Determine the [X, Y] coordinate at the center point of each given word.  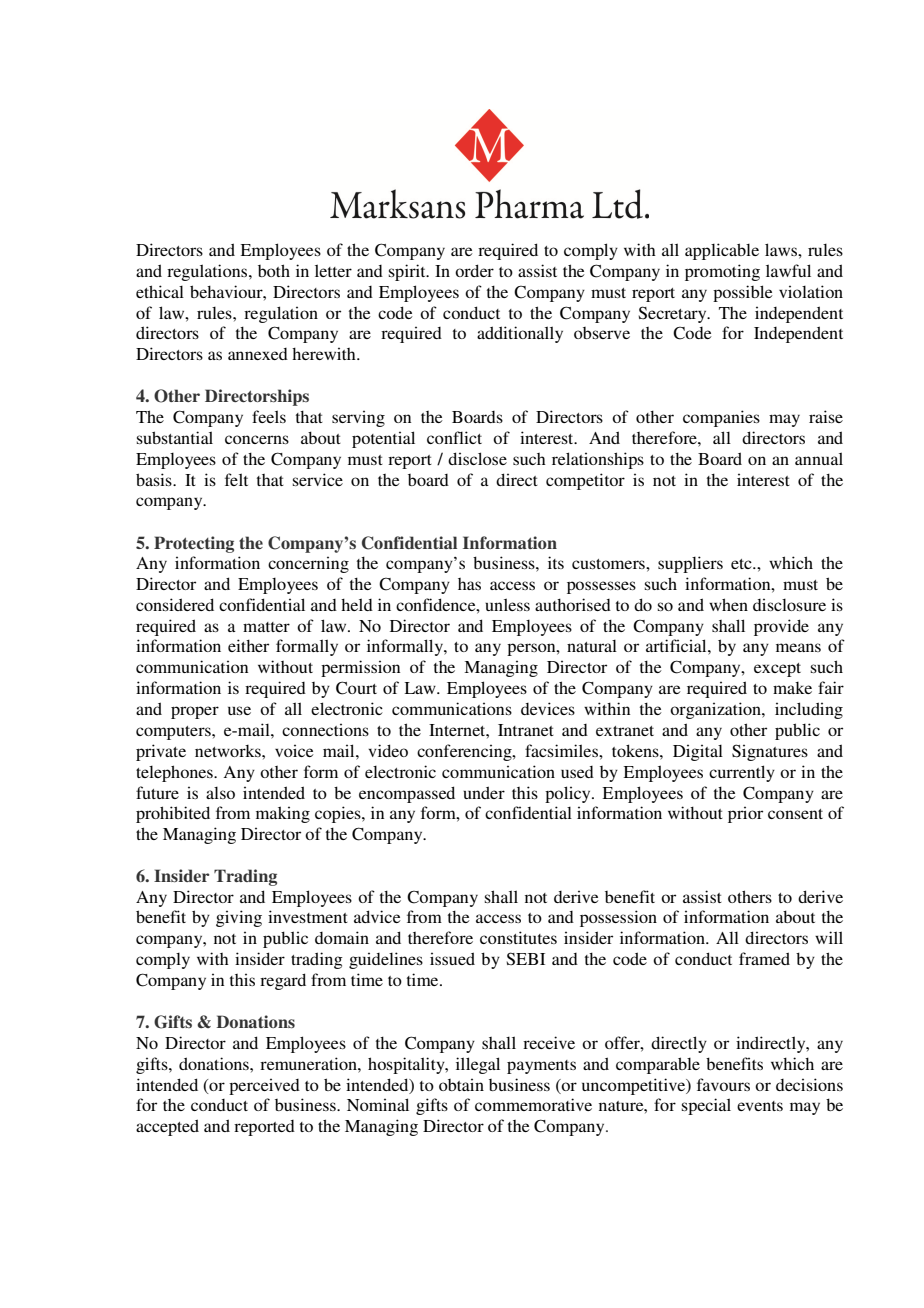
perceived [264, 1086]
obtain [461, 1084]
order [474, 270]
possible [743, 293]
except [777, 670]
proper [195, 712]
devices [548, 708]
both [274, 270]
